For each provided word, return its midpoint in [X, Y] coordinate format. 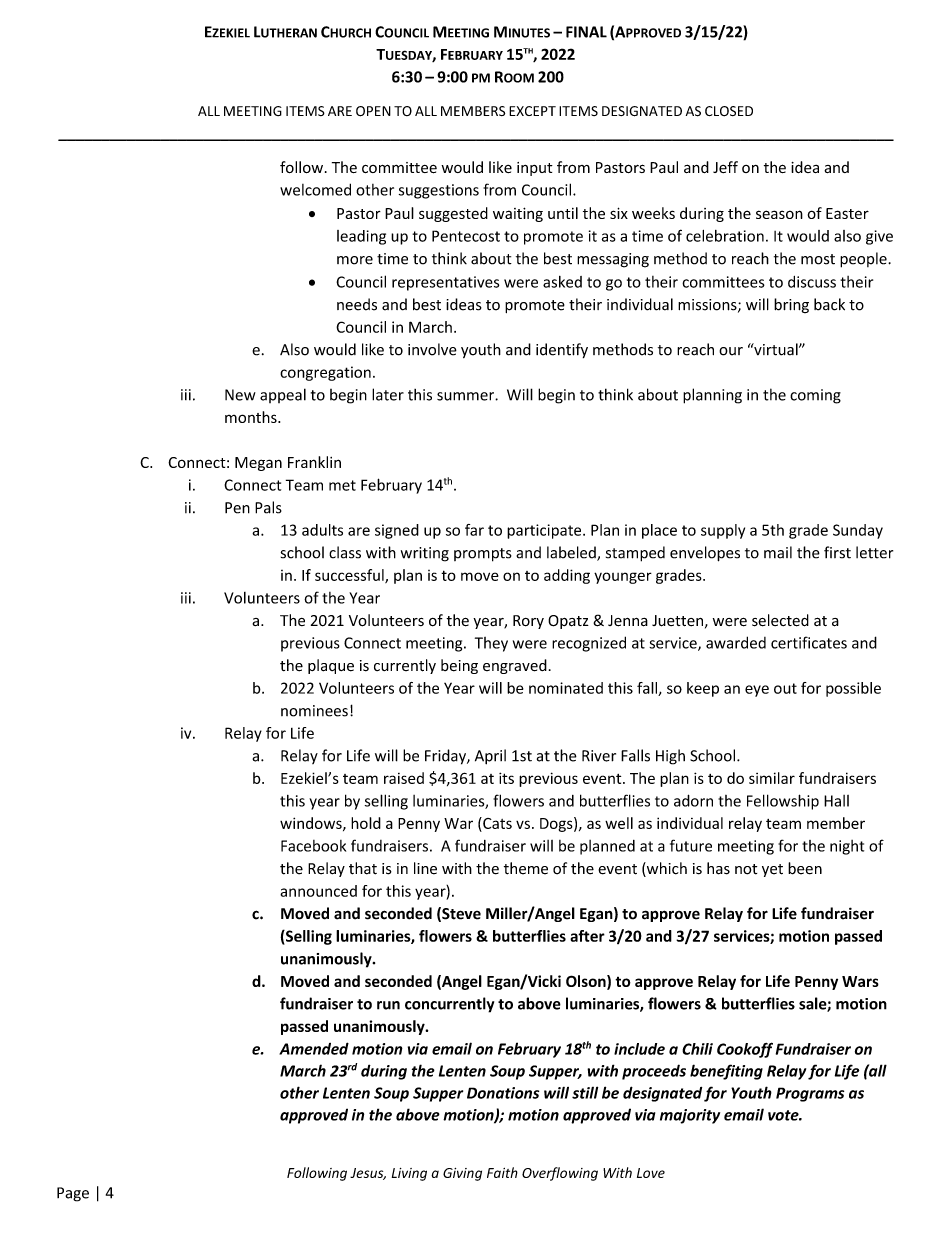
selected [780, 620]
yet [772, 870]
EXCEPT [532, 111]
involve [432, 349]
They [491, 644]
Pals [268, 507]
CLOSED [729, 111]
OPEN [373, 111]
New [240, 395]
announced [318, 891]
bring [791, 305]
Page [73, 1194]
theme [526, 868]
